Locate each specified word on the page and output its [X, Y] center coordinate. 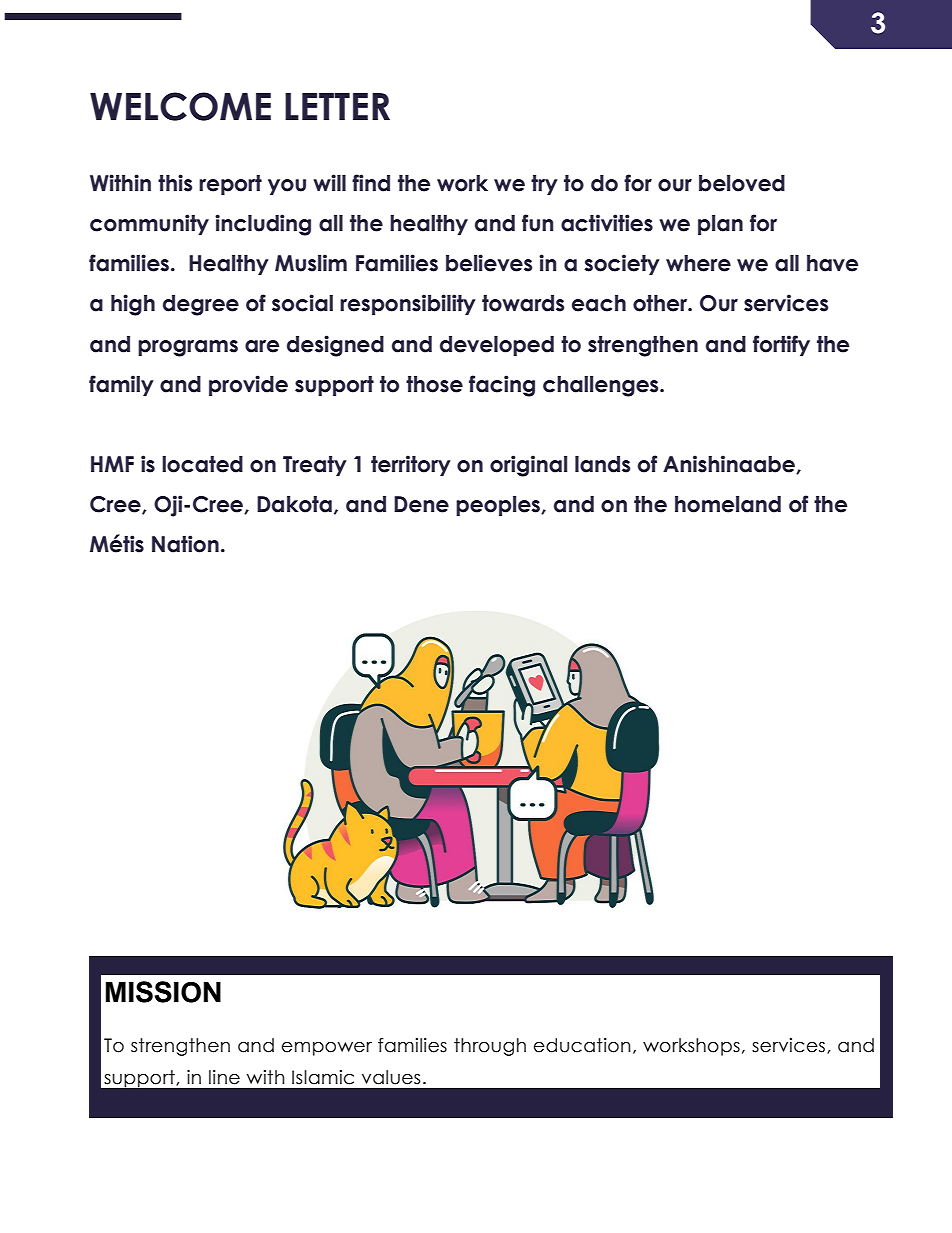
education [582, 1045]
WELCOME [180, 106]
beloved [742, 183]
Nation [185, 544]
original [528, 466]
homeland [728, 504]
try [544, 185]
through [490, 1047]
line [224, 1077]
